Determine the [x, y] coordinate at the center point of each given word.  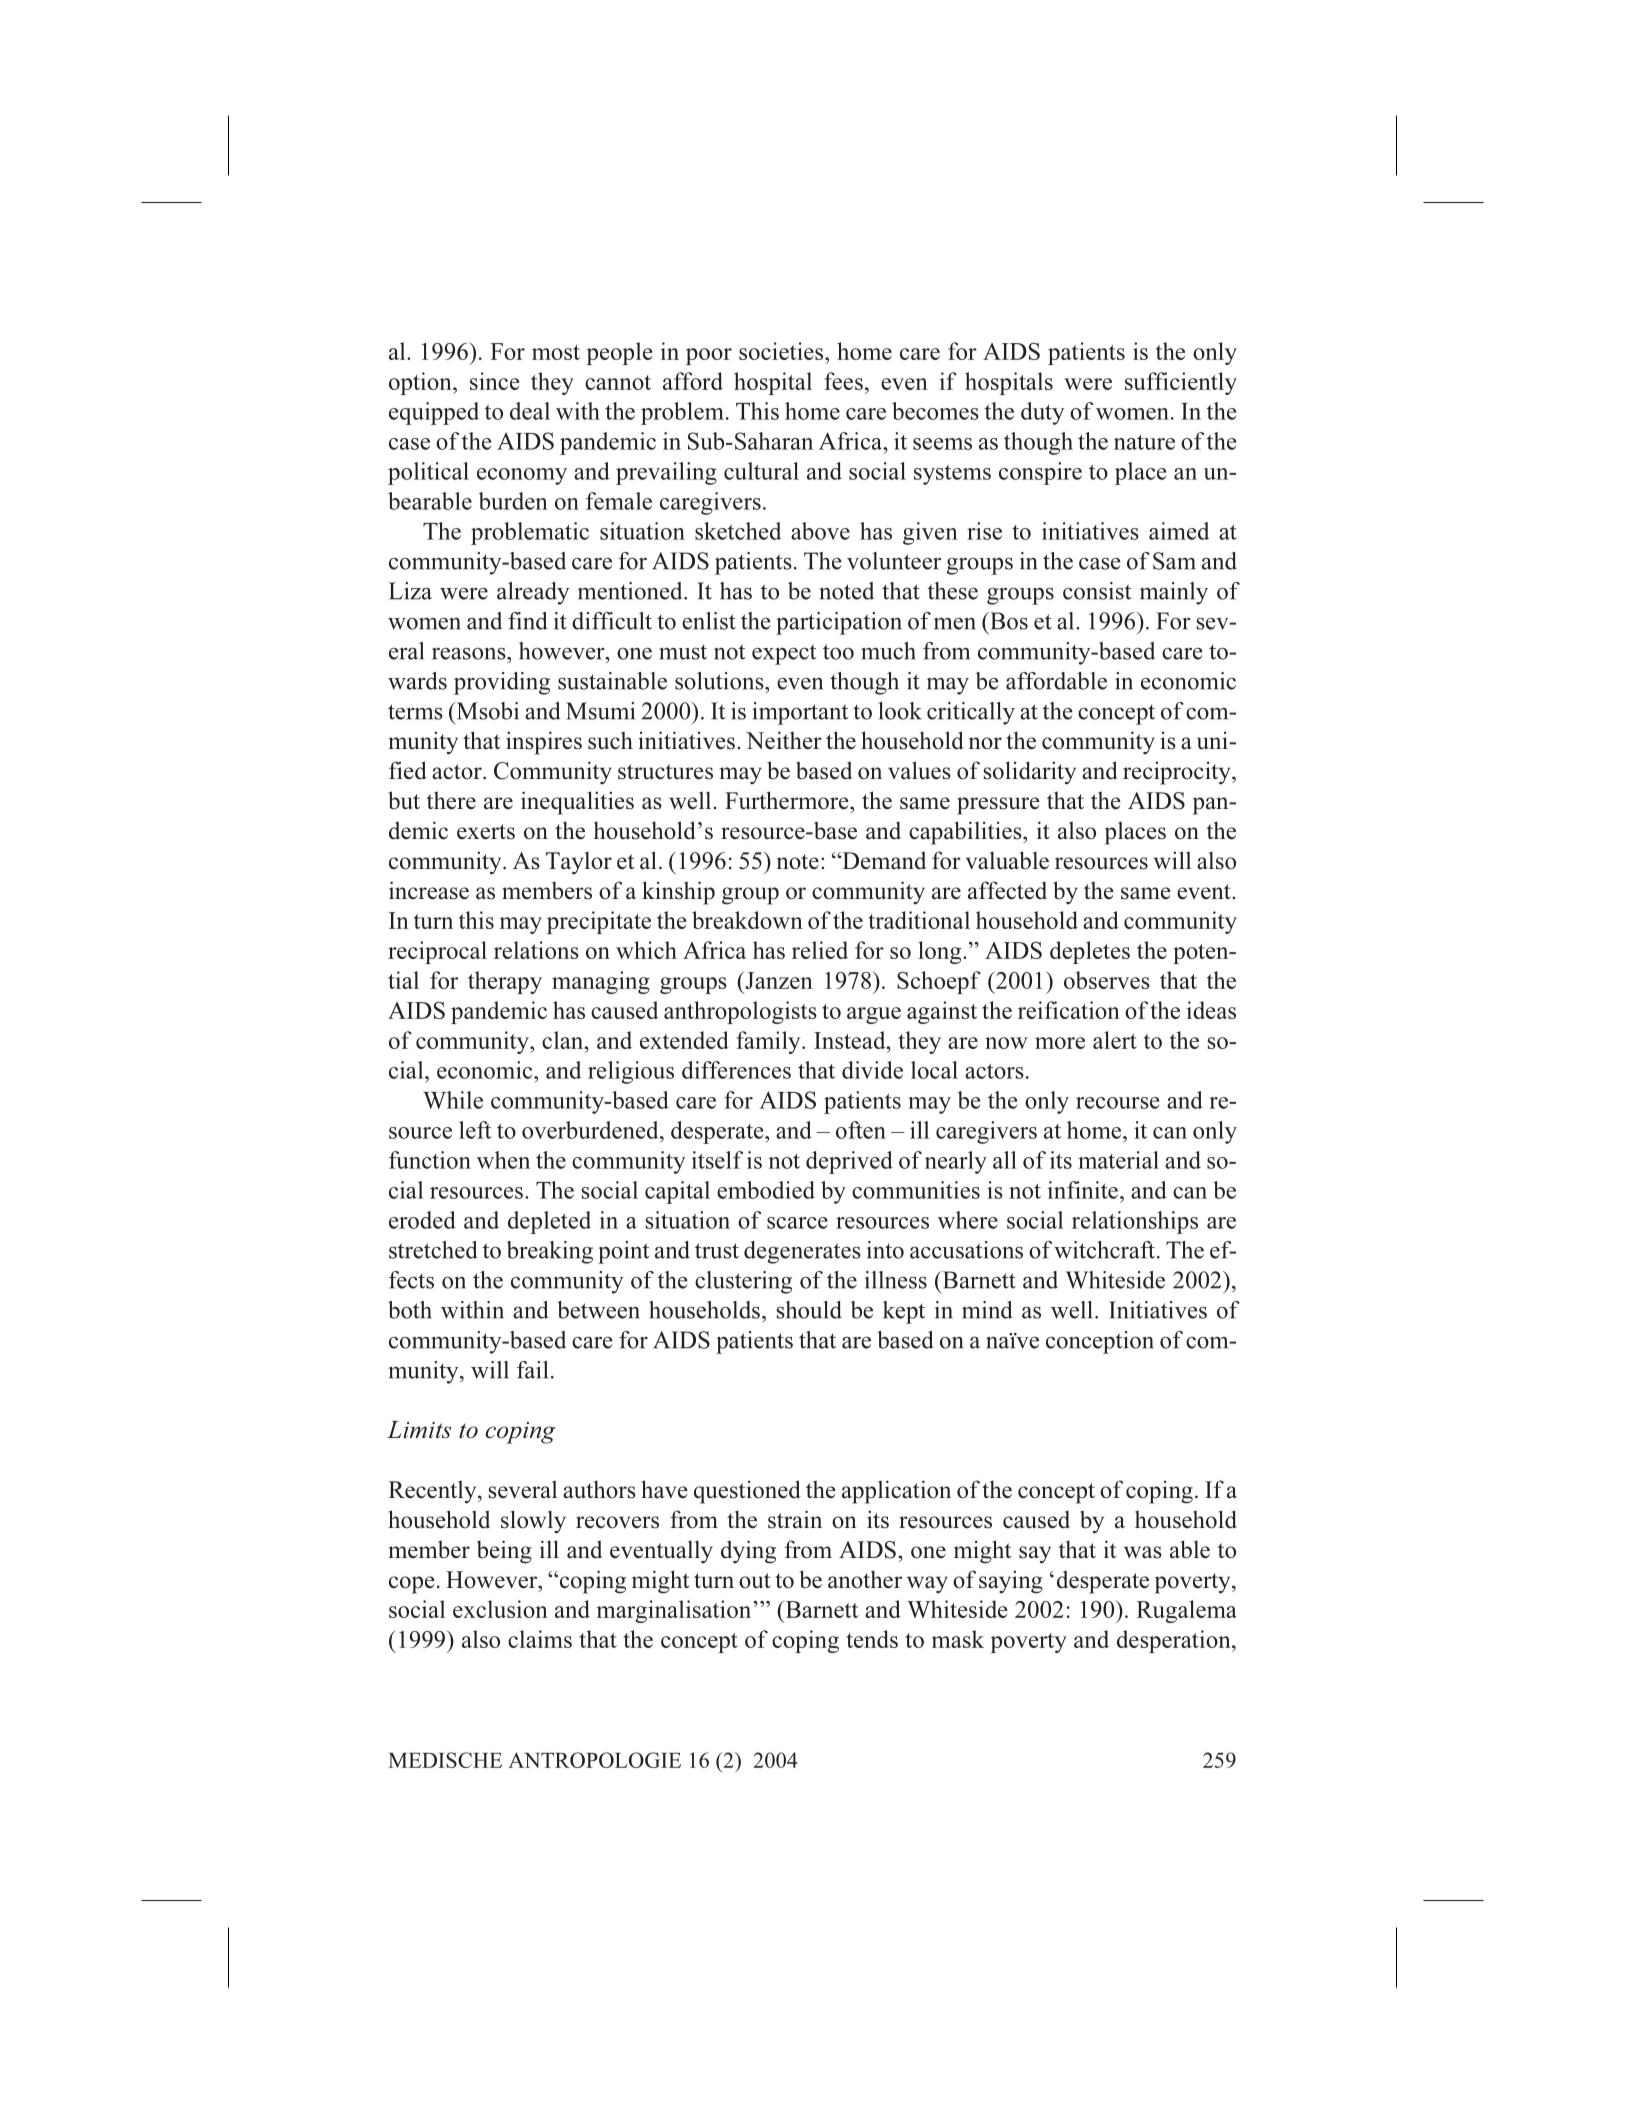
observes [1107, 980]
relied [820, 950]
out [755, 1581]
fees [843, 381]
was [1143, 1552]
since [494, 381]
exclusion [500, 1609]
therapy [505, 982]
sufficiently [1181, 383]
